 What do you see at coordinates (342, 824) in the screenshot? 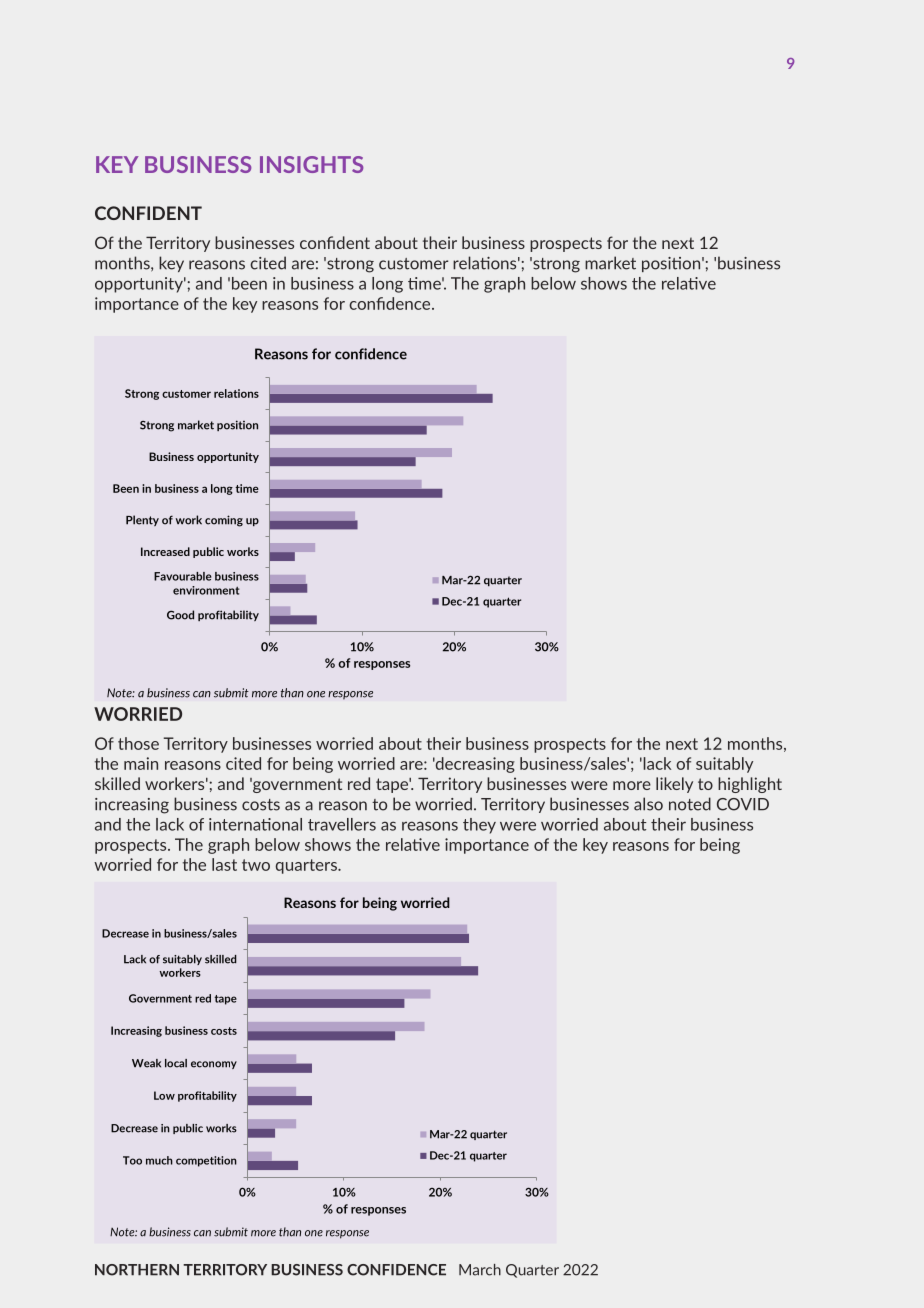
I see `travellers` at bounding box center [342, 824].
